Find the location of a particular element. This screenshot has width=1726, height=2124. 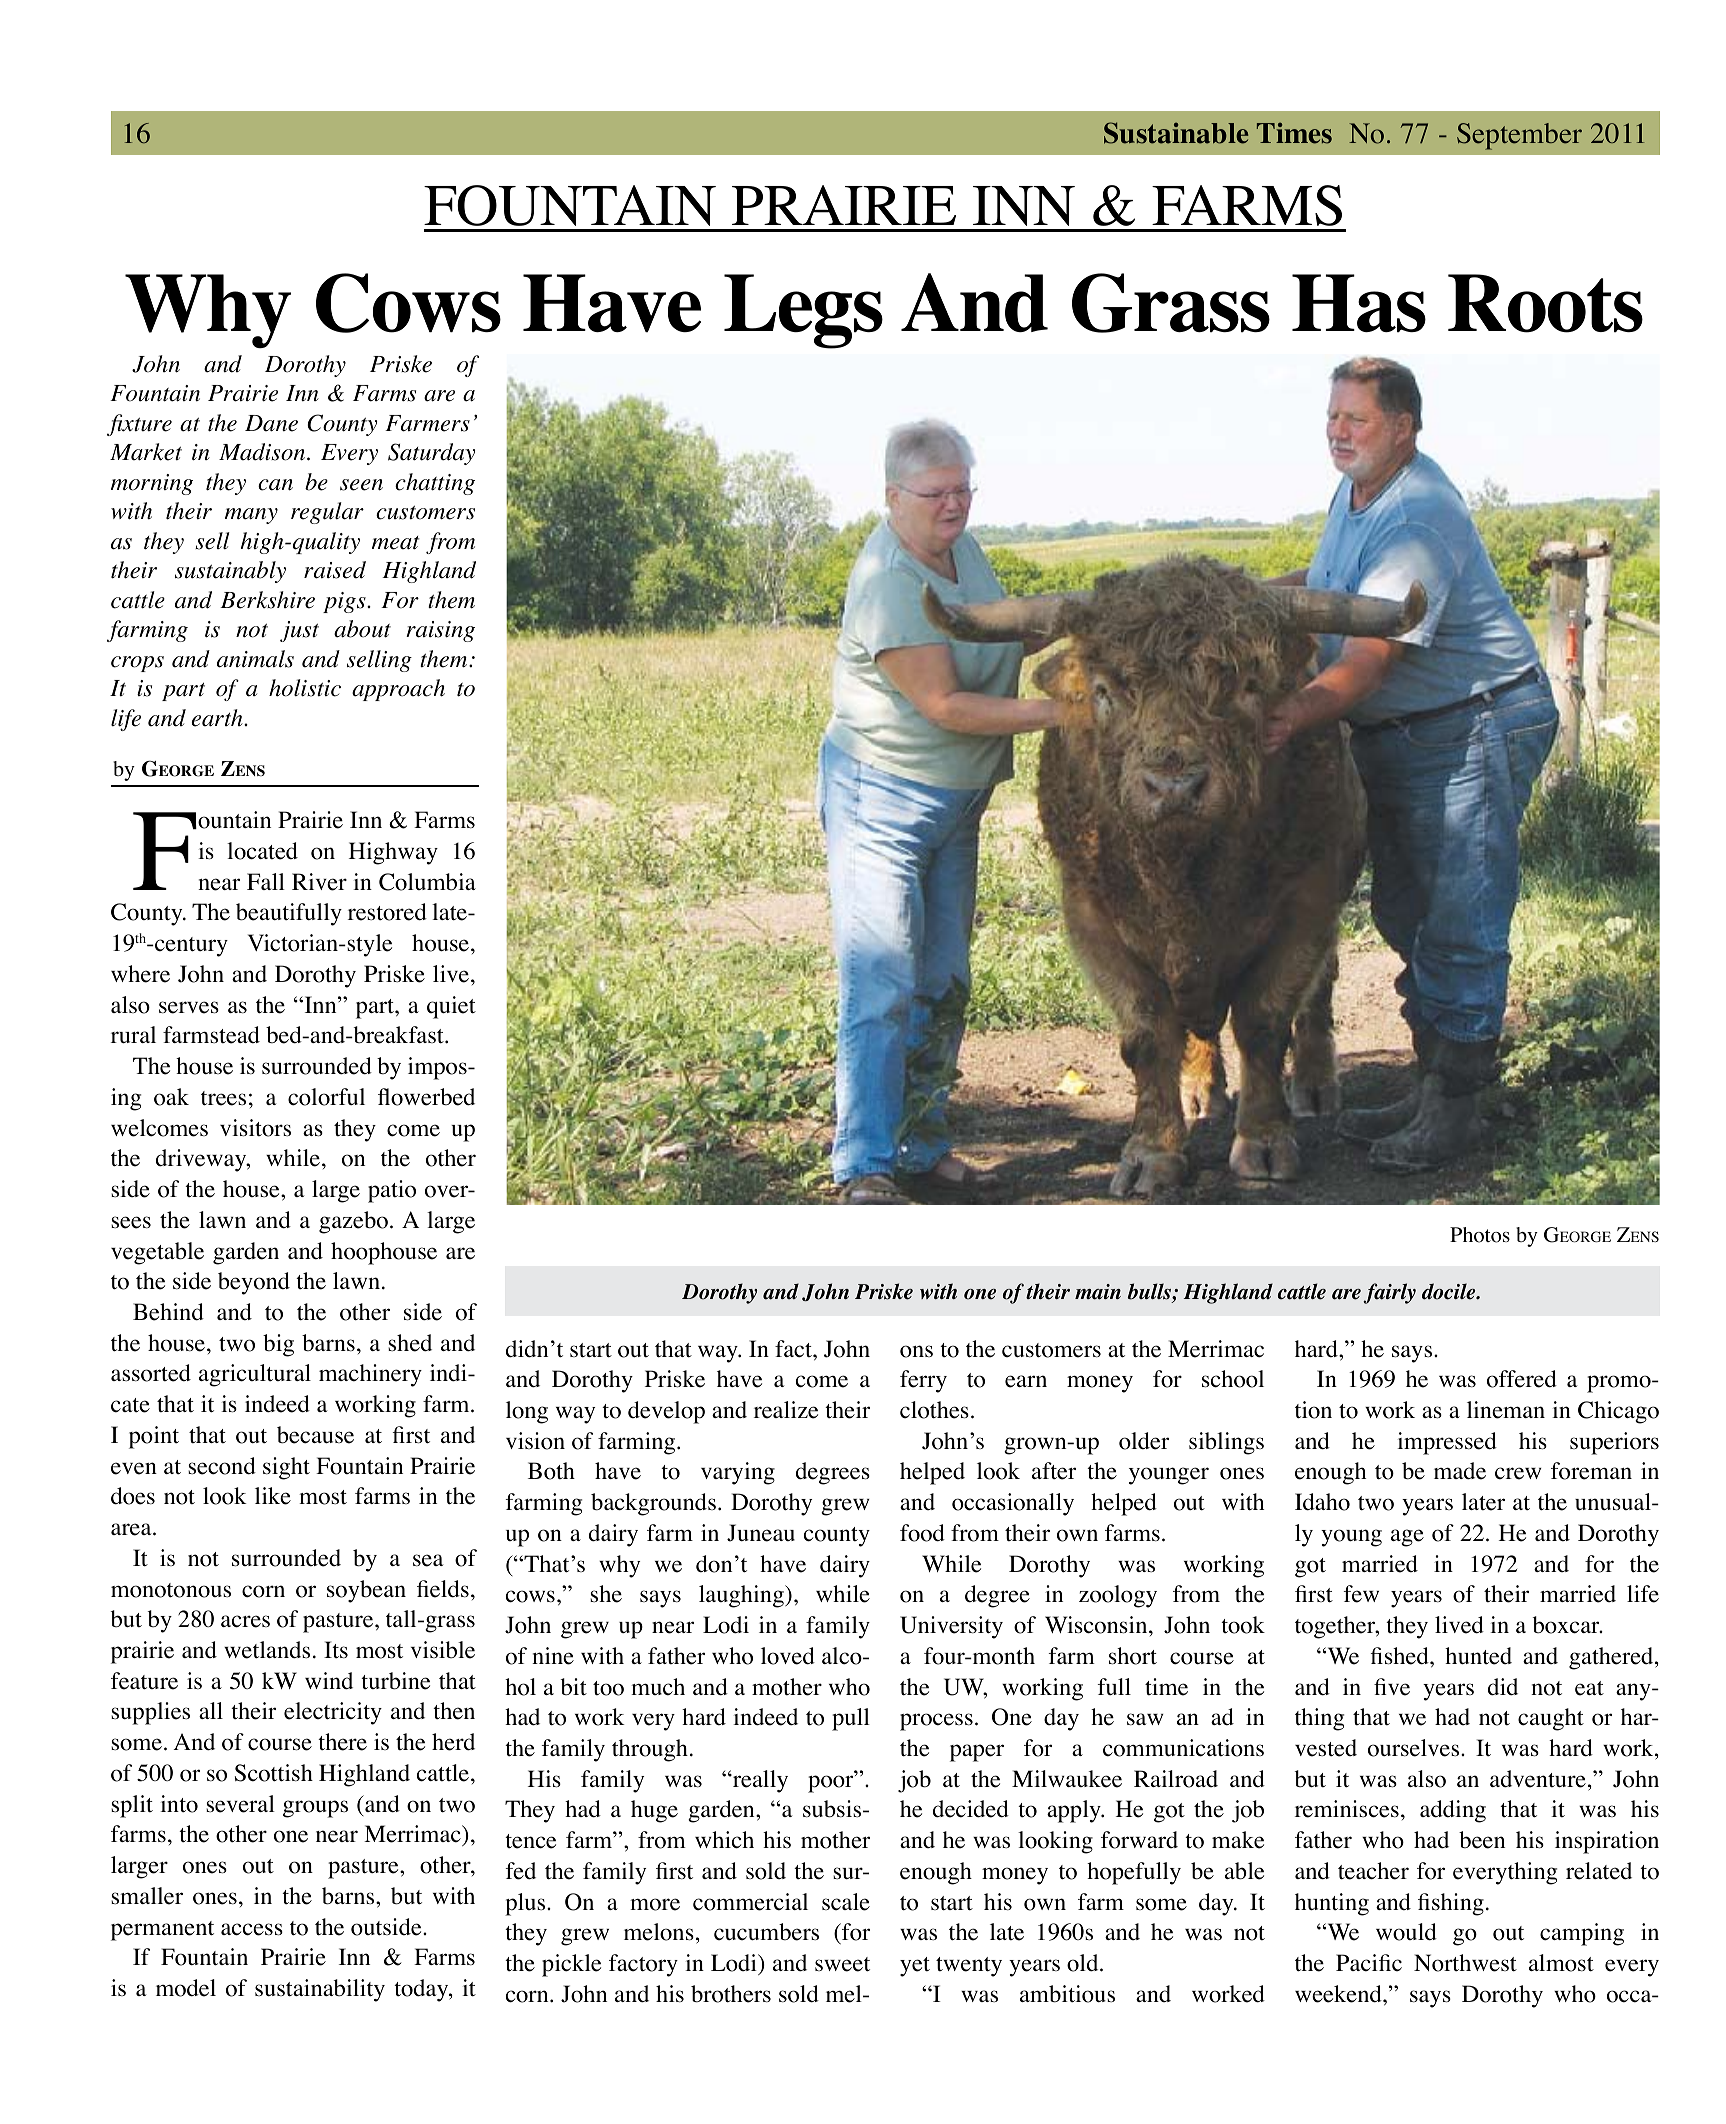

September is located at coordinates (1519, 136).
